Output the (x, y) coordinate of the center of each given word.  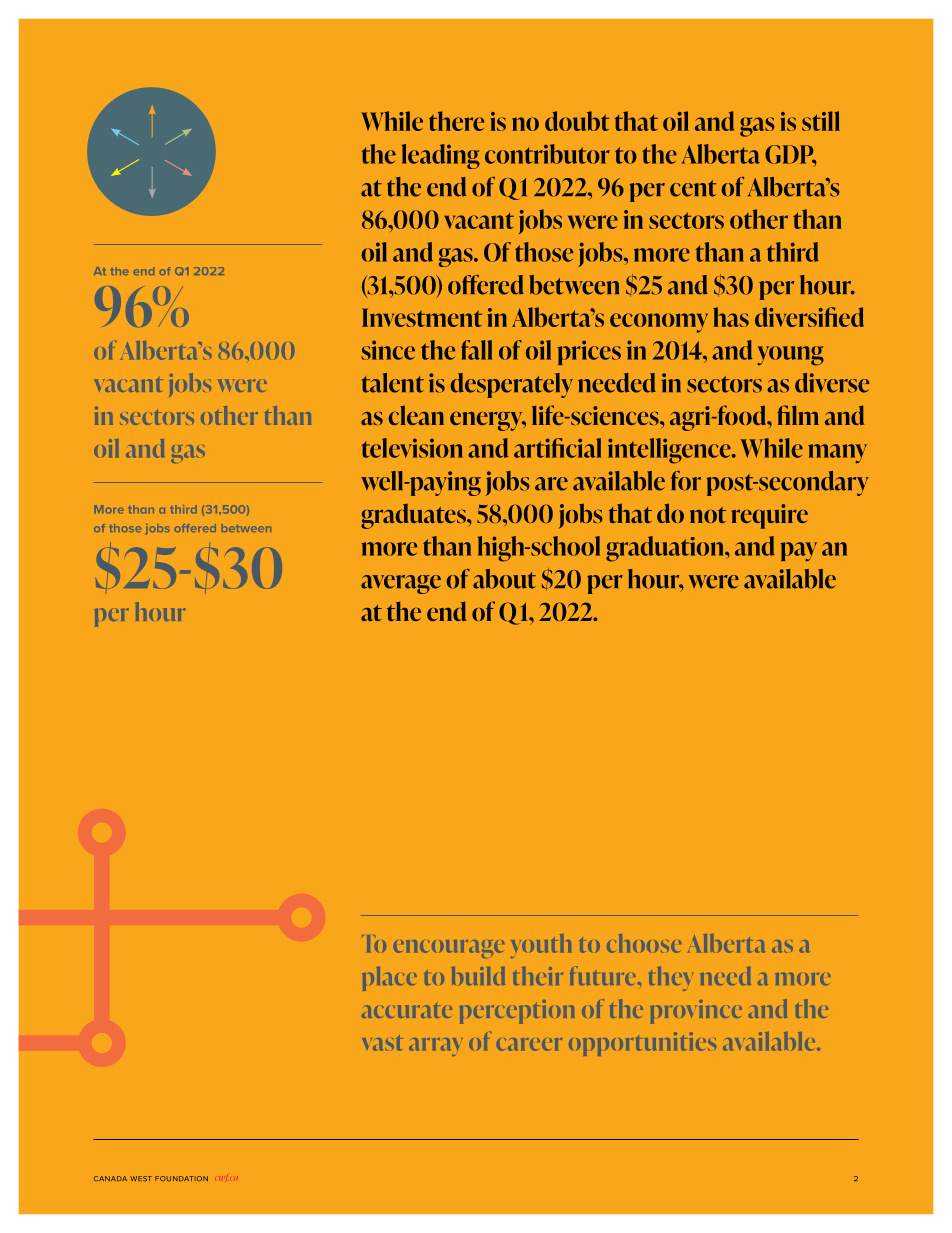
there (456, 121)
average (401, 584)
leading (441, 156)
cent (693, 188)
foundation (181, 1178)
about (504, 579)
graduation (666, 549)
